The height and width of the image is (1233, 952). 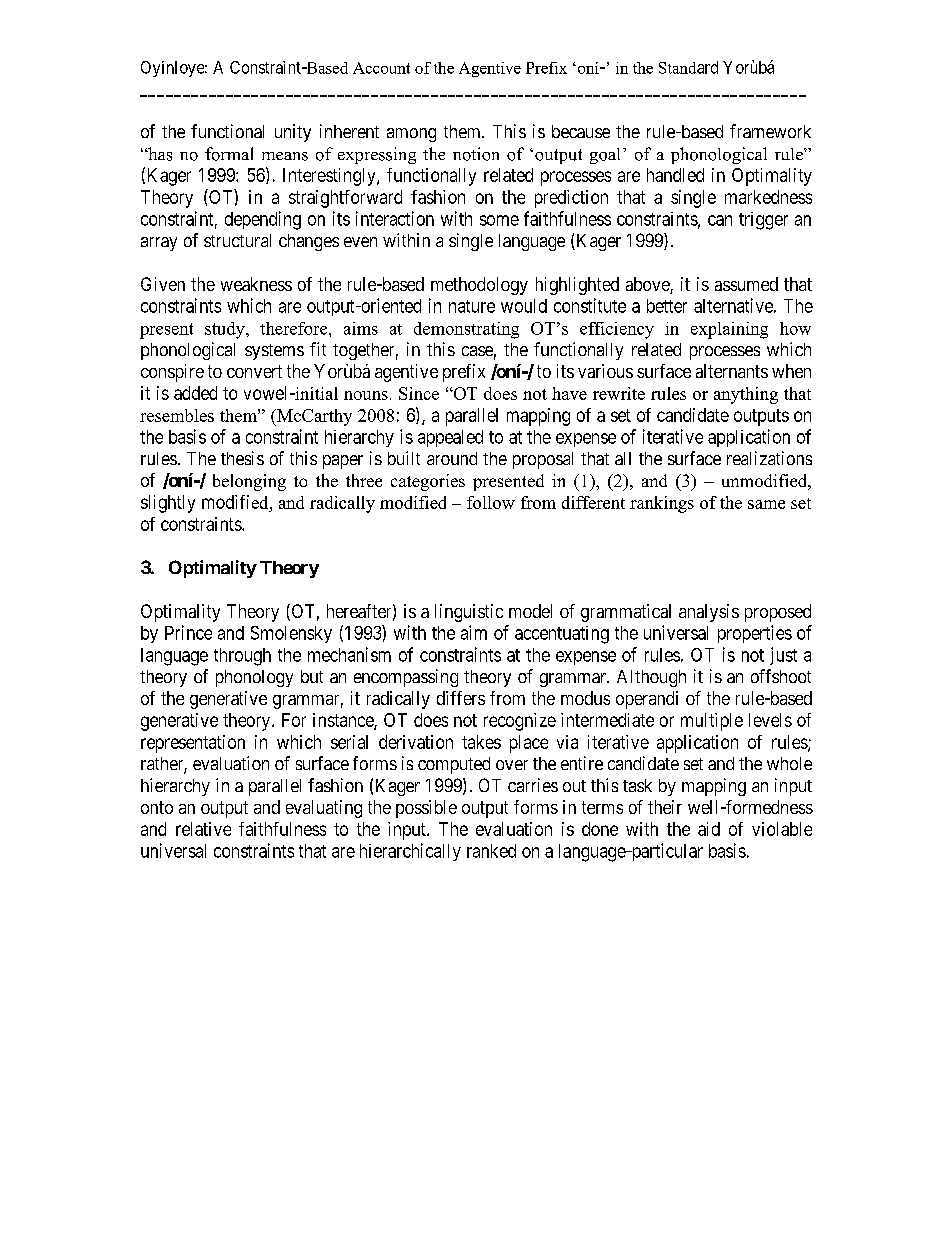 What do you see at coordinates (746, 284) in the image?
I see `assumed` at bounding box center [746, 284].
